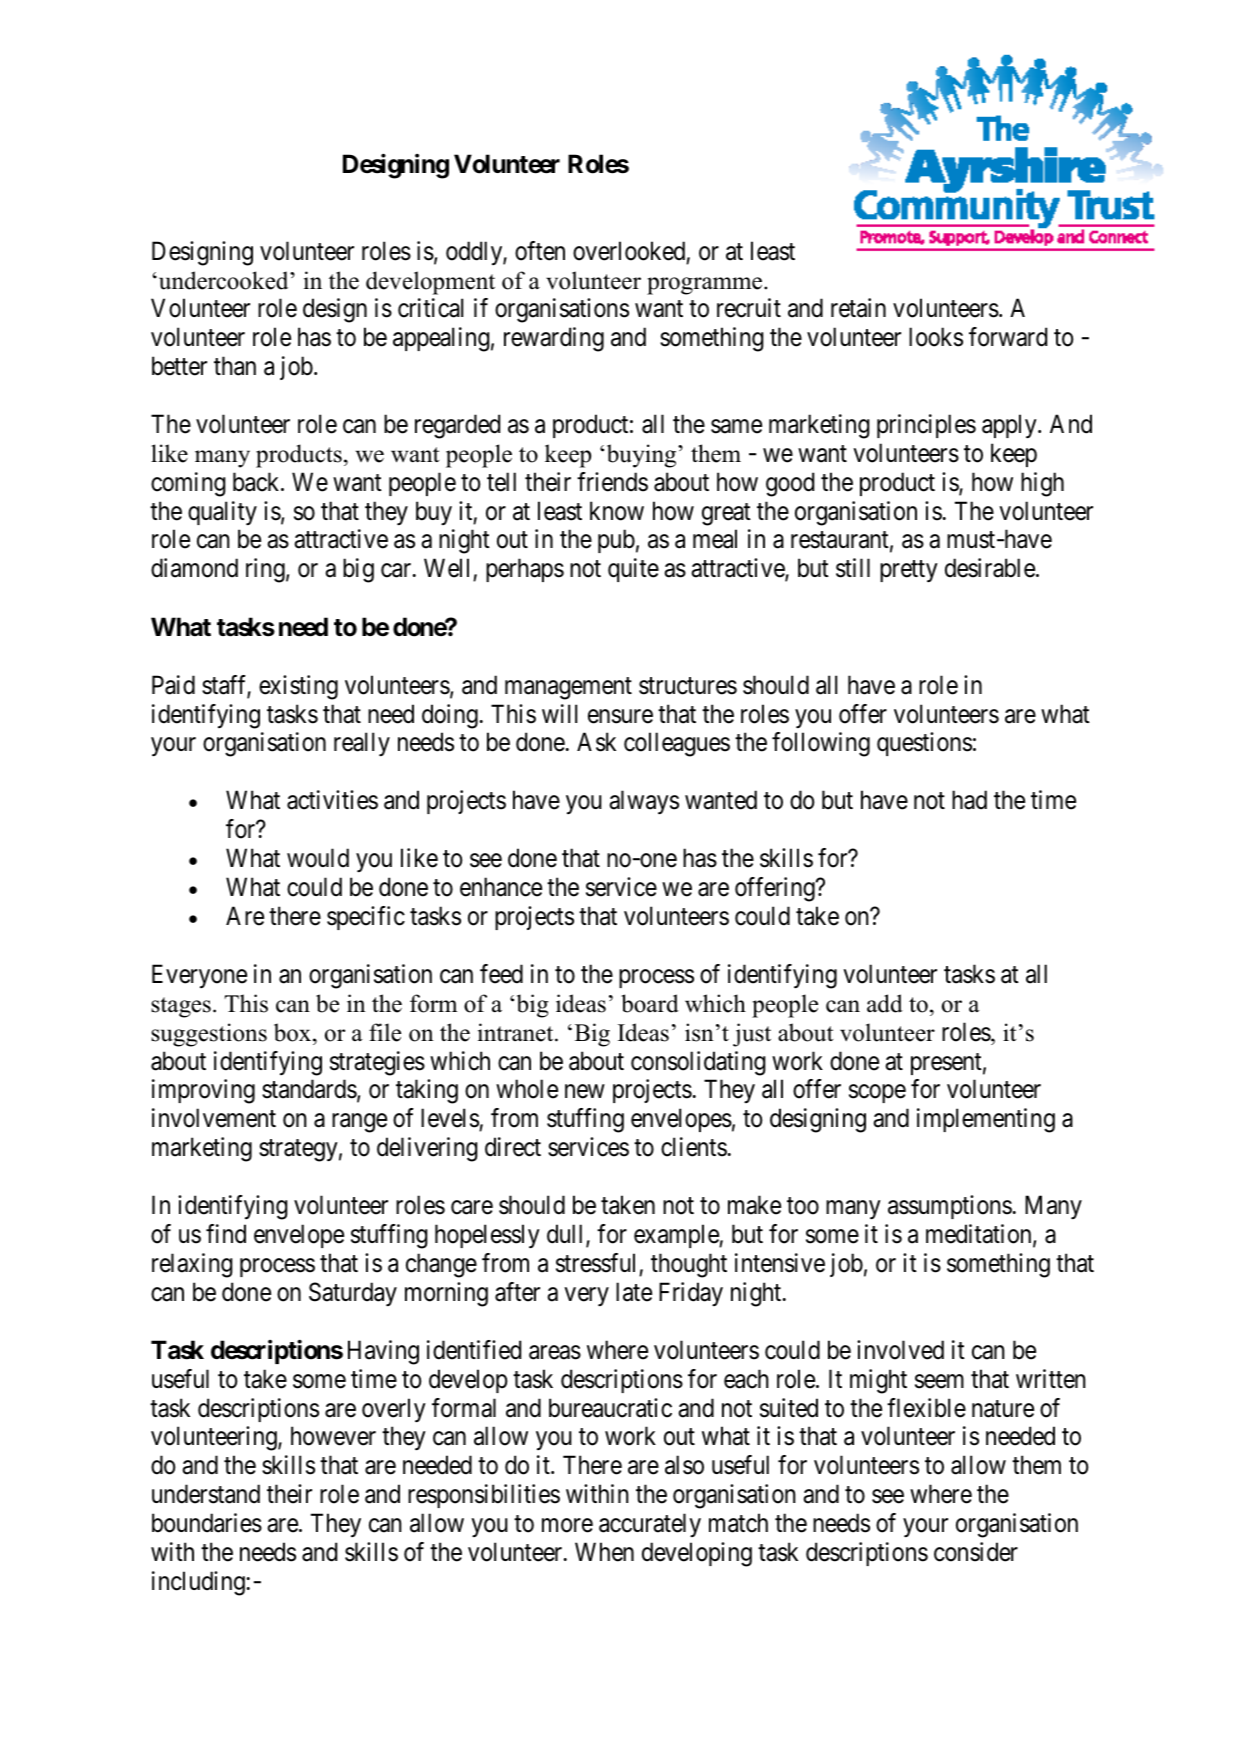  Describe the element at coordinates (207, 1523) in the document. I see `boundaries` at that location.
